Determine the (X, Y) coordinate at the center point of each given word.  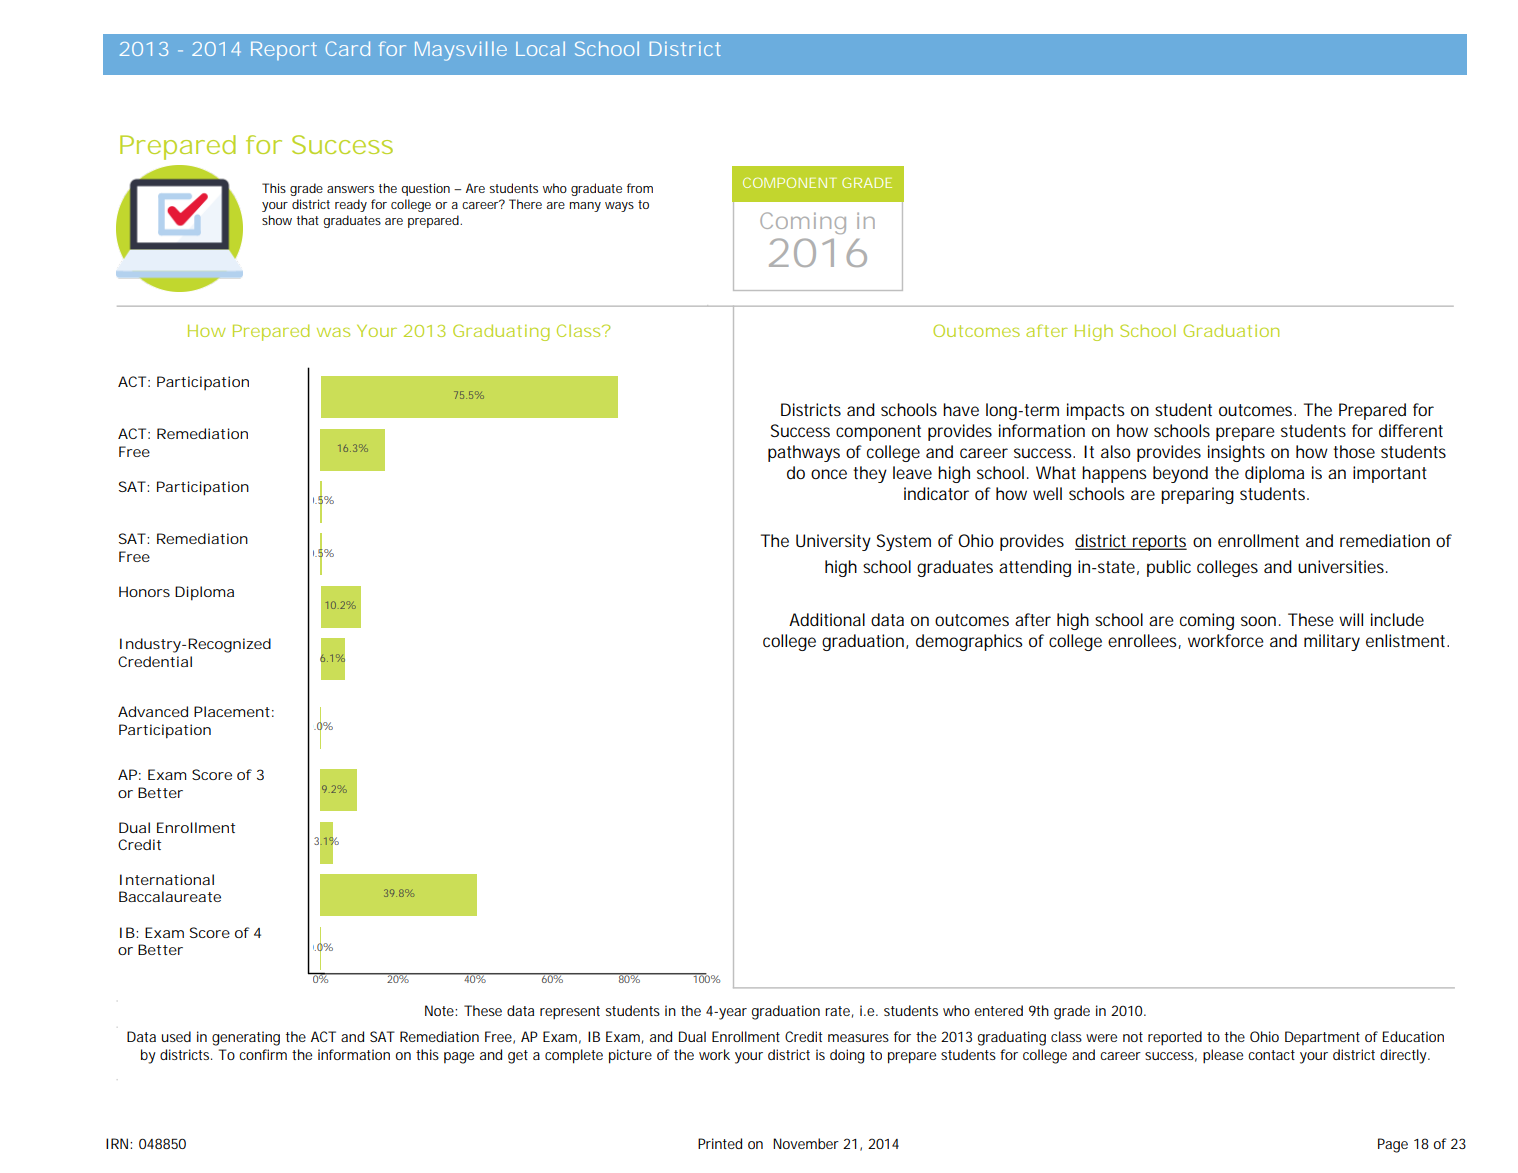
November (806, 1143)
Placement (232, 711)
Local (540, 48)
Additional (827, 619)
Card (348, 48)
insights (1236, 453)
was (333, 332)
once (829, 474)
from (640, 188)
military (1332, 642)
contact (1271, 1055)
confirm (263, 1054)
